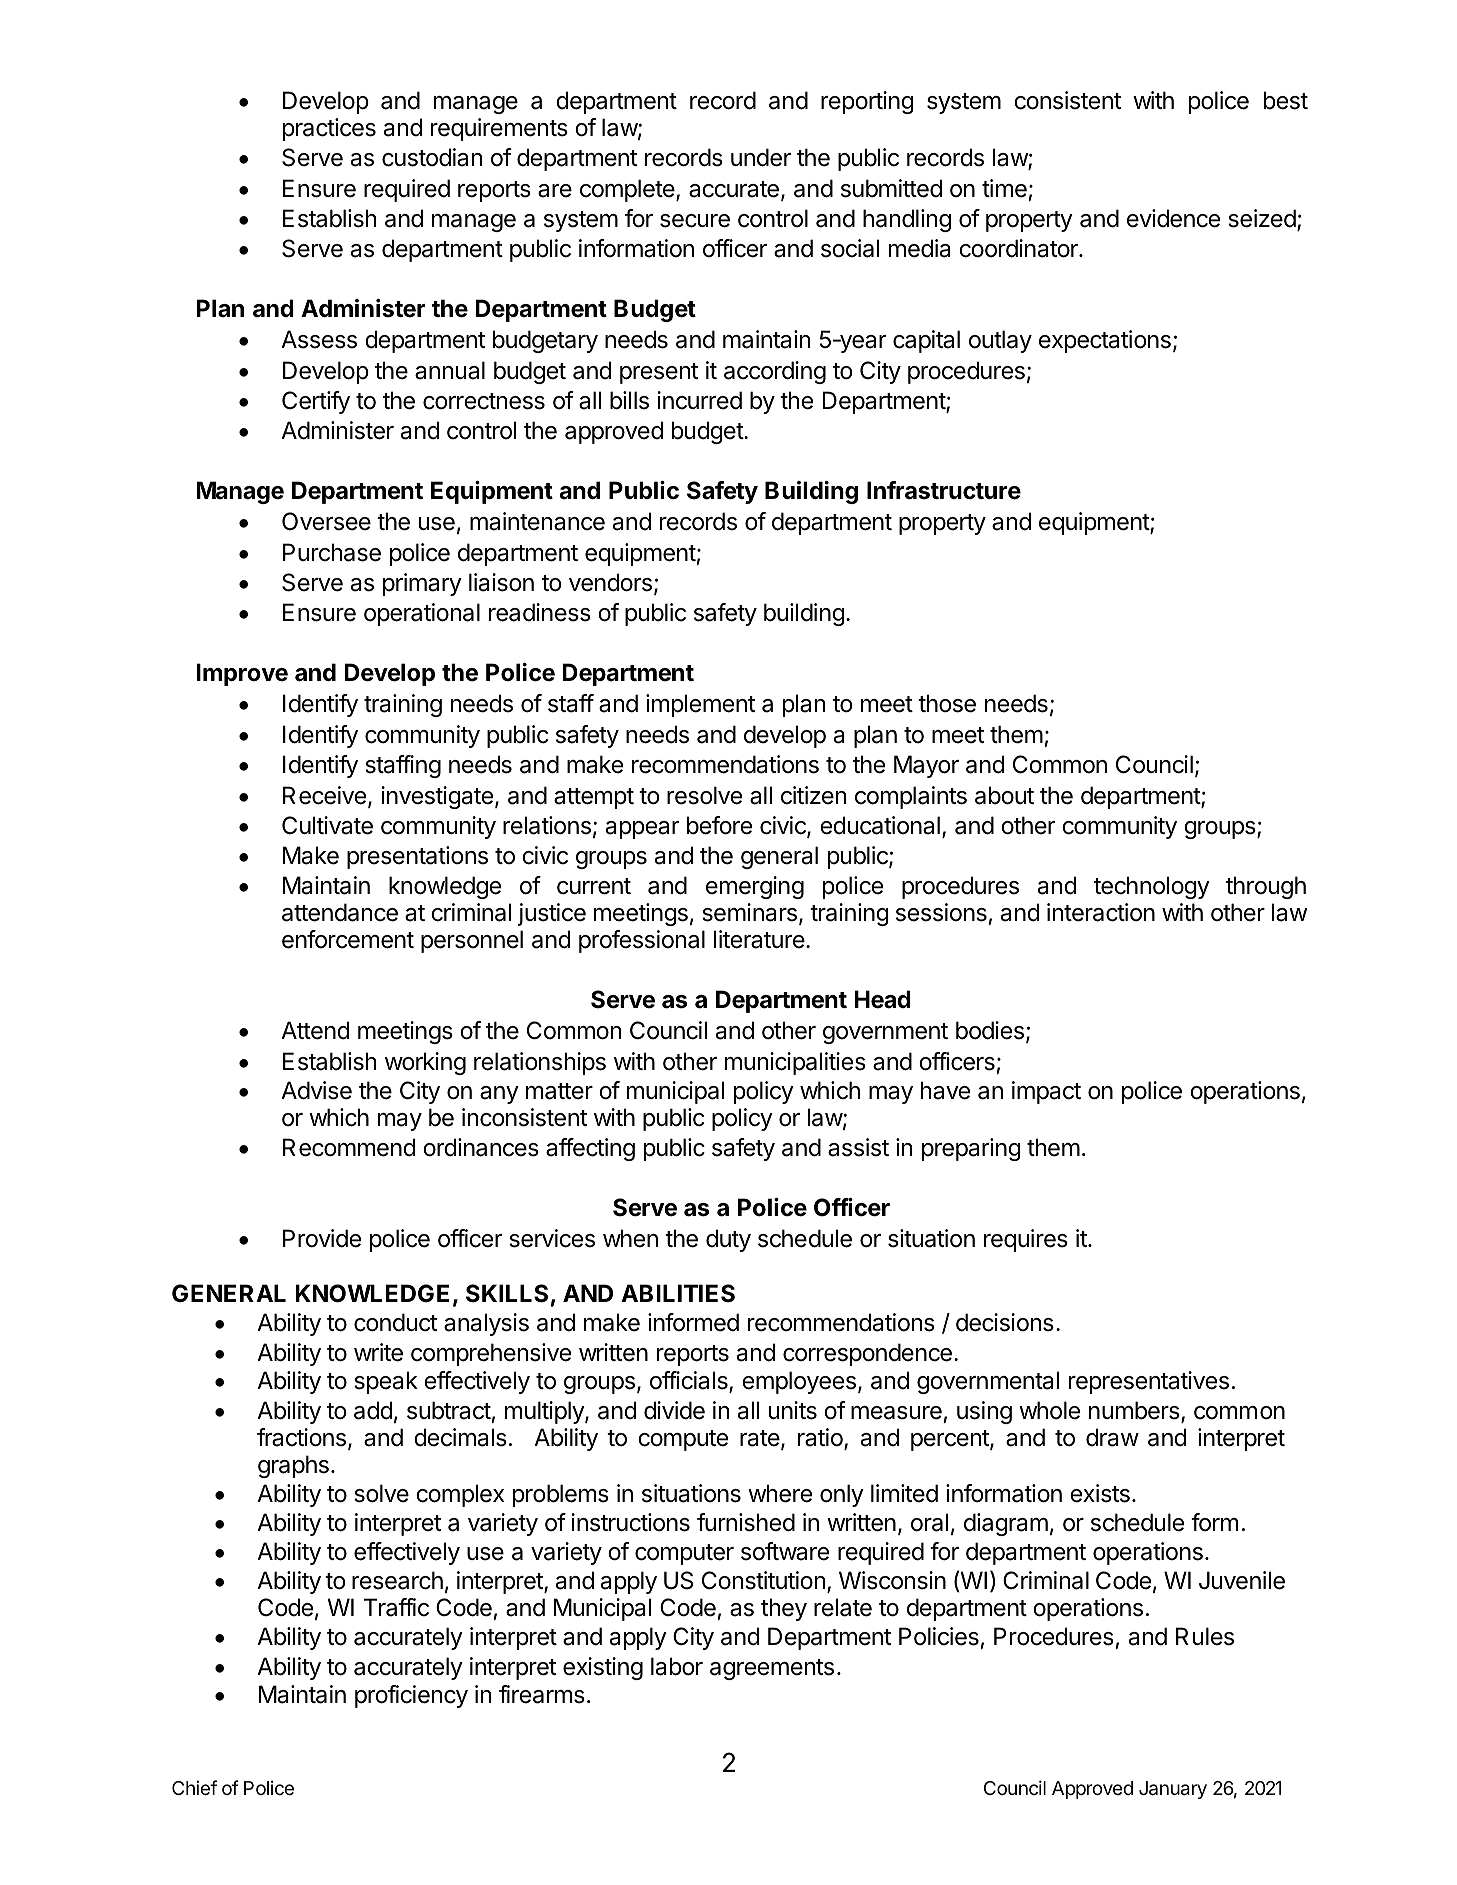  What do you see at coordinates (332, 552) in the image?
I see `Purchase` at bounding box center [332, 552].
